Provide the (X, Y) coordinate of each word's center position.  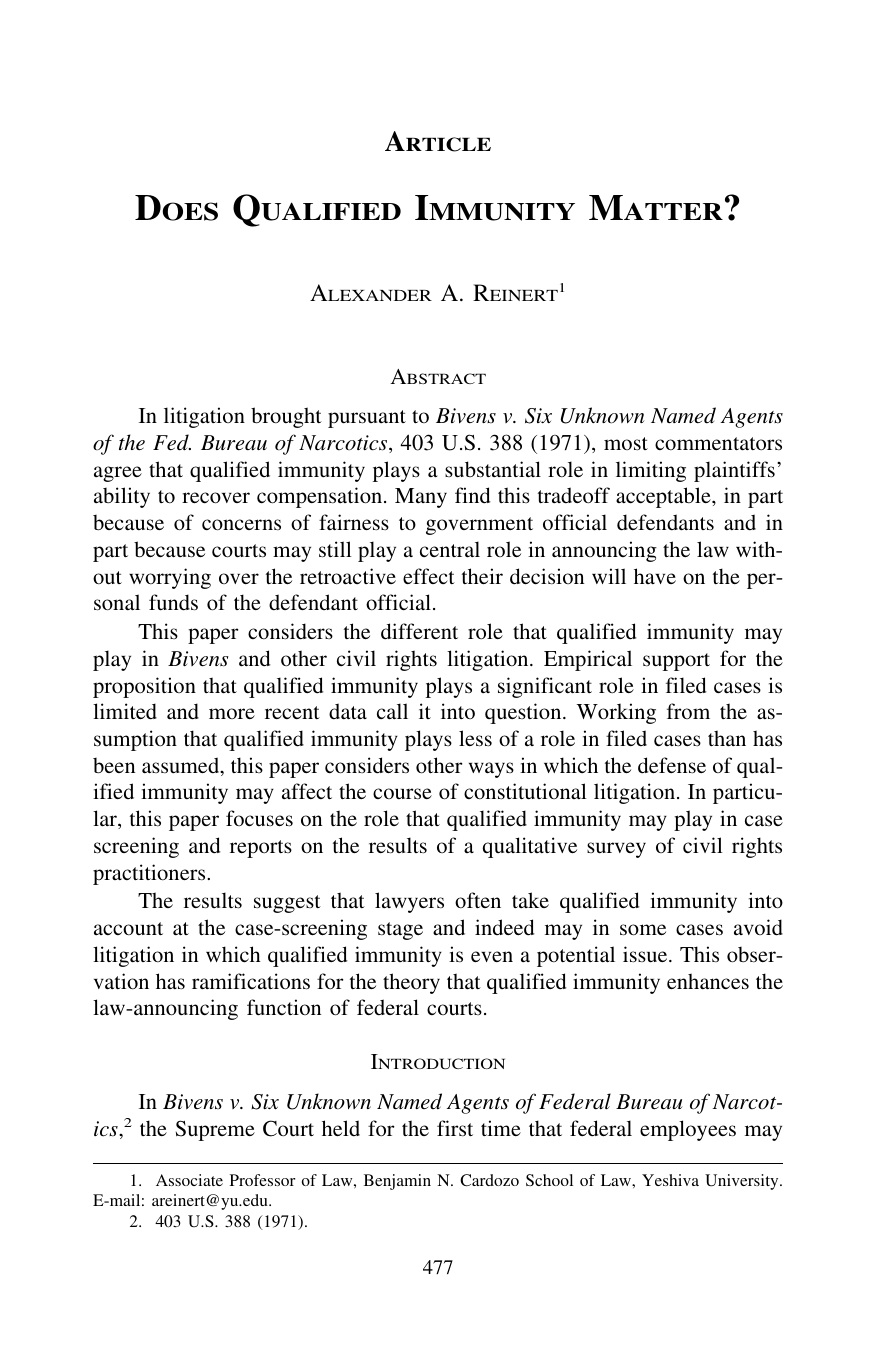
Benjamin (397, 1182)
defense (672, 765)
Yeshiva (670, 1180)
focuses (259, 818)
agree (118, 474)
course (402, 793)
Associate (189, 1180)
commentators (718, 444)
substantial (493, 469)
